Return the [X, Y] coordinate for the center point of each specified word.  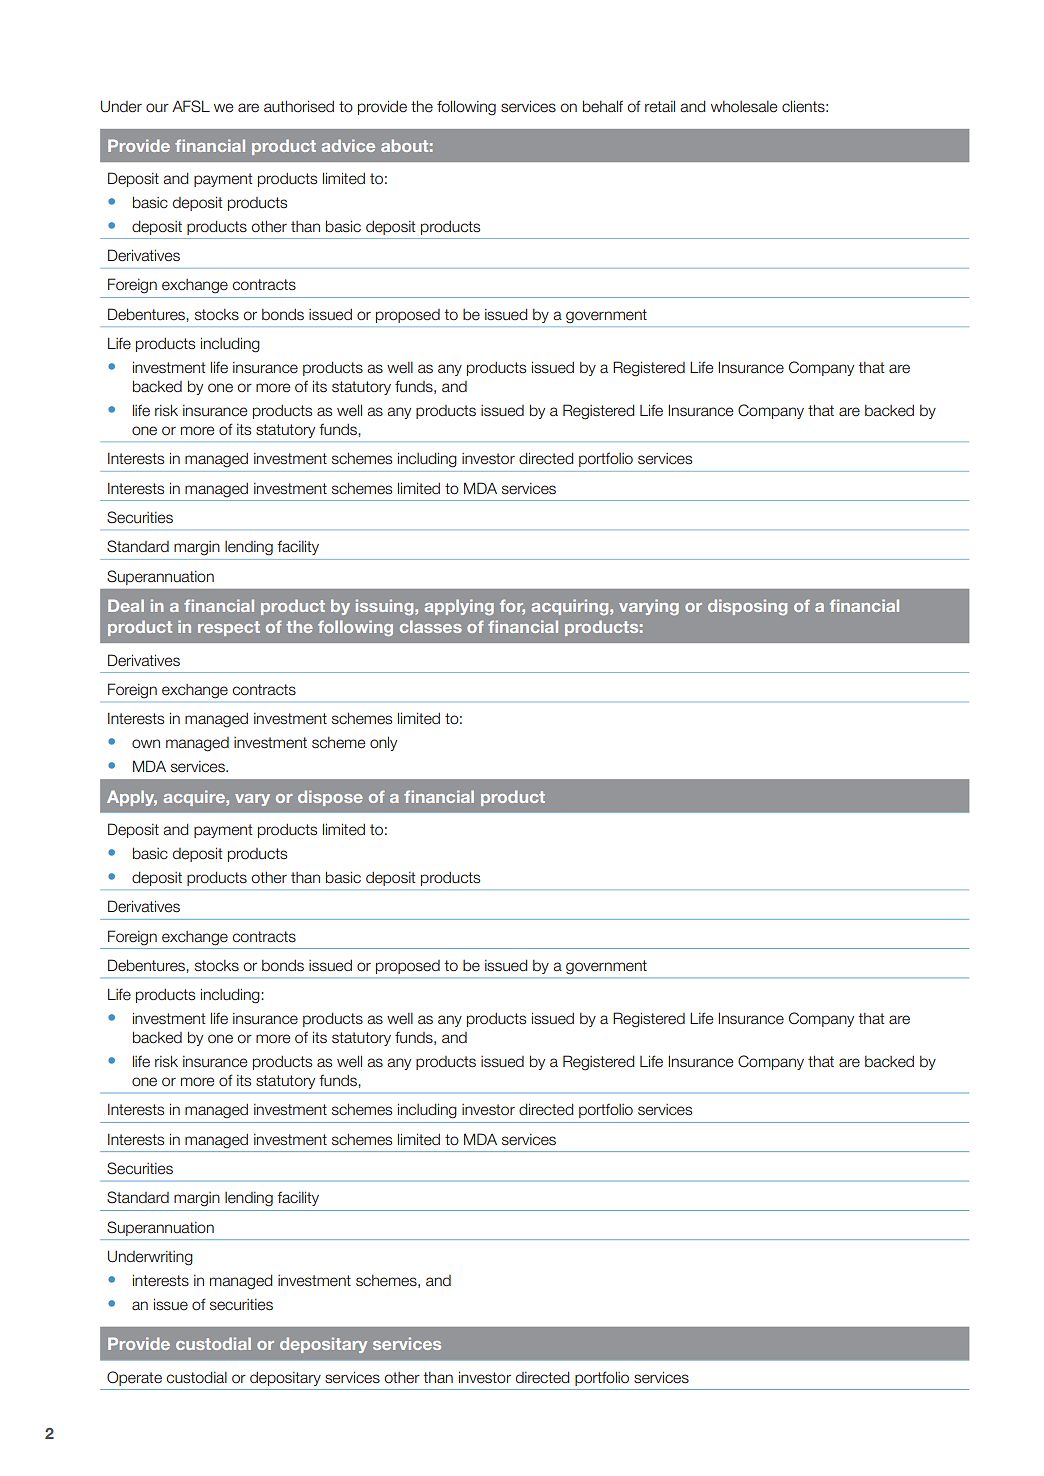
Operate [134, 1378]
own [146, 744]
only [383, 743]
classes [431, 626]
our [157, 108]
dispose [330, 798]
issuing [386, 607]
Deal [126, 605]
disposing [747, 607]
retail [660, 106]
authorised [299, 106]
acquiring [571, 607]
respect [229, 628]
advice [348, 145]
